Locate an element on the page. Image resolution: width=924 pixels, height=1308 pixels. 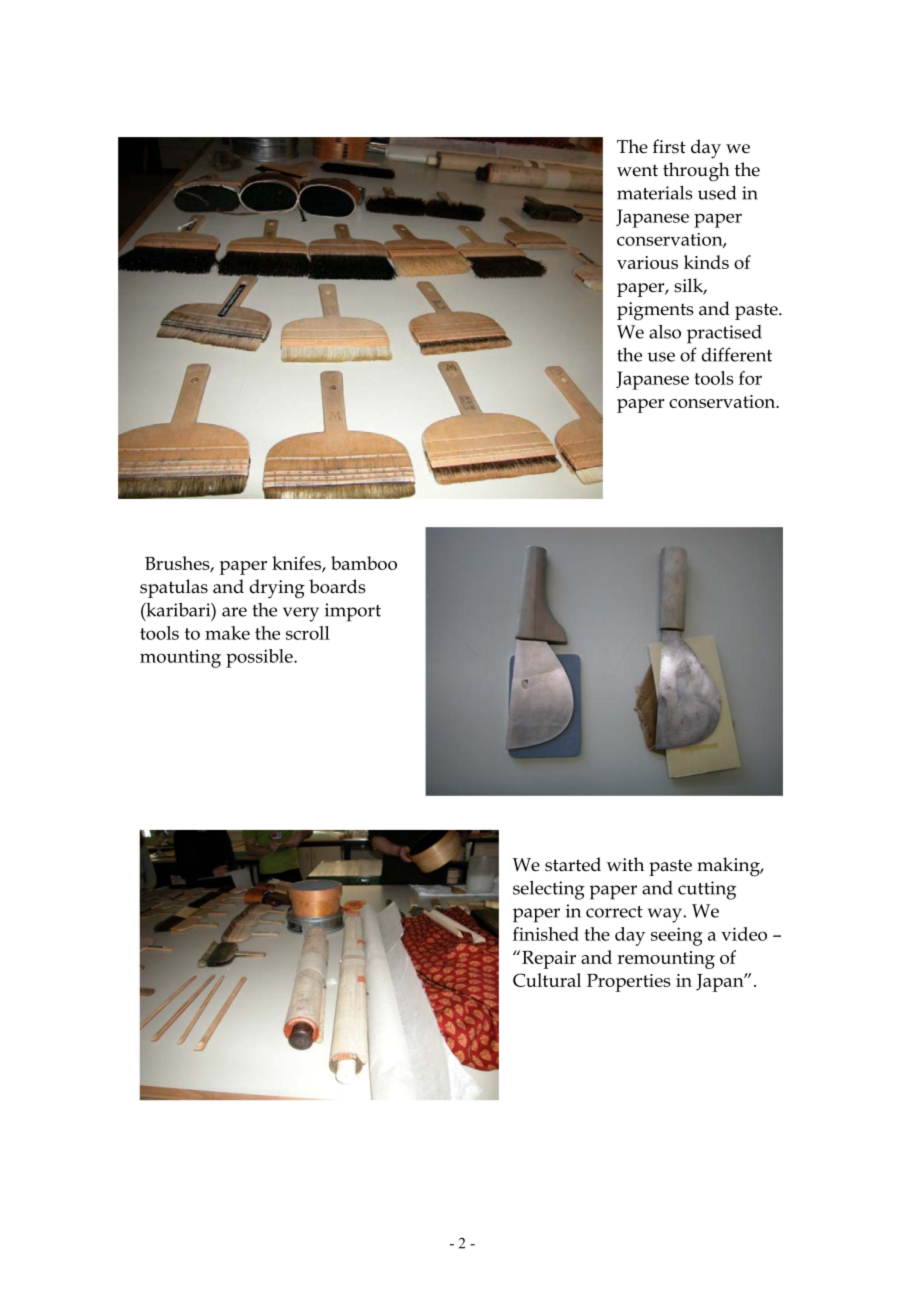
import is located at coordinates (353, 612).
